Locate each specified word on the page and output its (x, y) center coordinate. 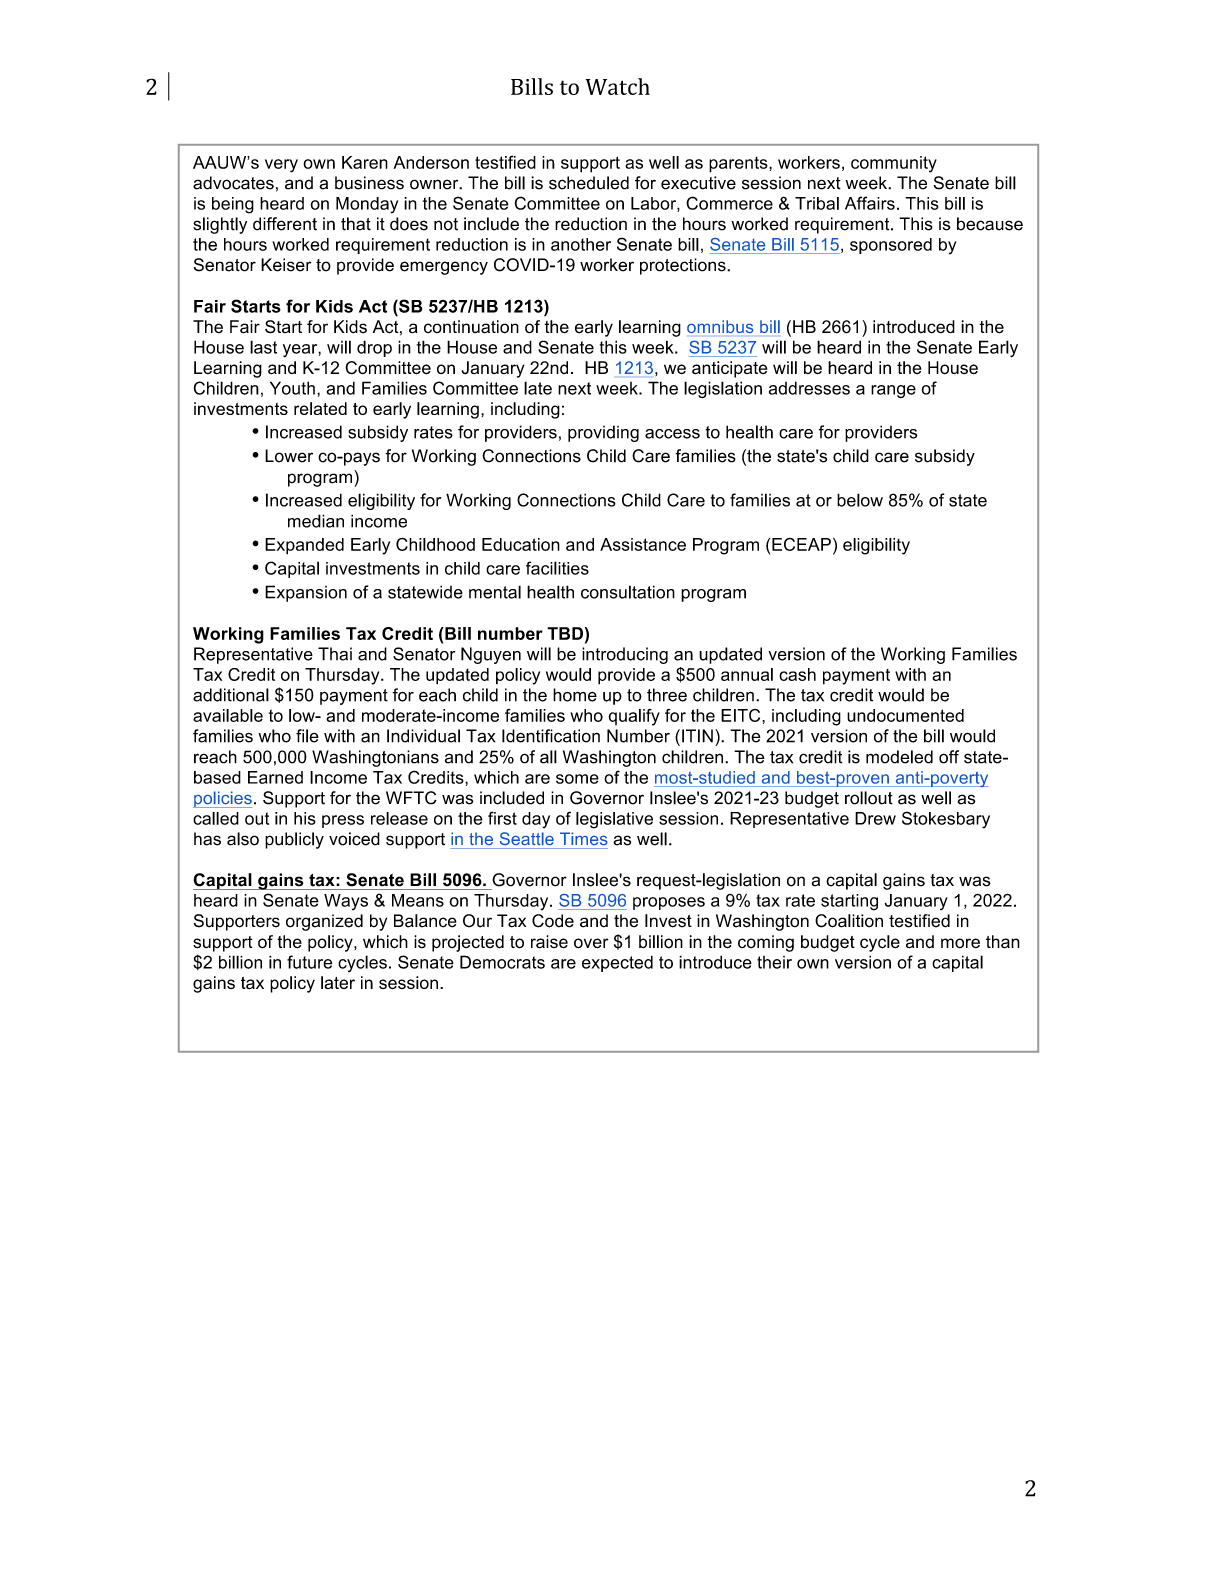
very (281, 166)
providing (603, 433)
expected (617, 963)
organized (324, 922)
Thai (335, 654)
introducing (625, 655)
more (960, 943)
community (894, 164)
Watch (617, 86)
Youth (292, 388)
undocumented (905, 715)
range (893, 391)
